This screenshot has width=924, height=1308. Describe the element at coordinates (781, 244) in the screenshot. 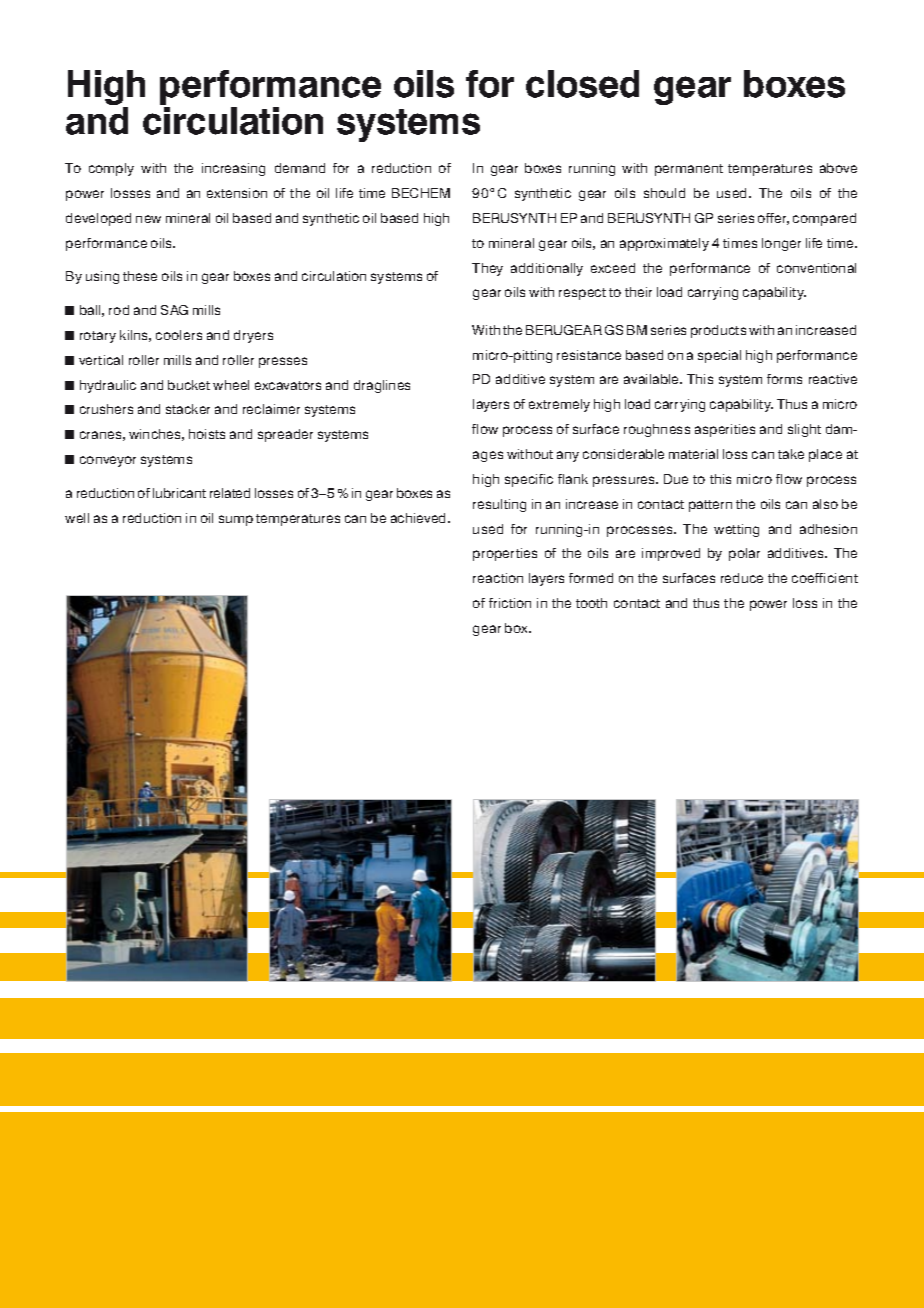

I see `longer` at that location.
